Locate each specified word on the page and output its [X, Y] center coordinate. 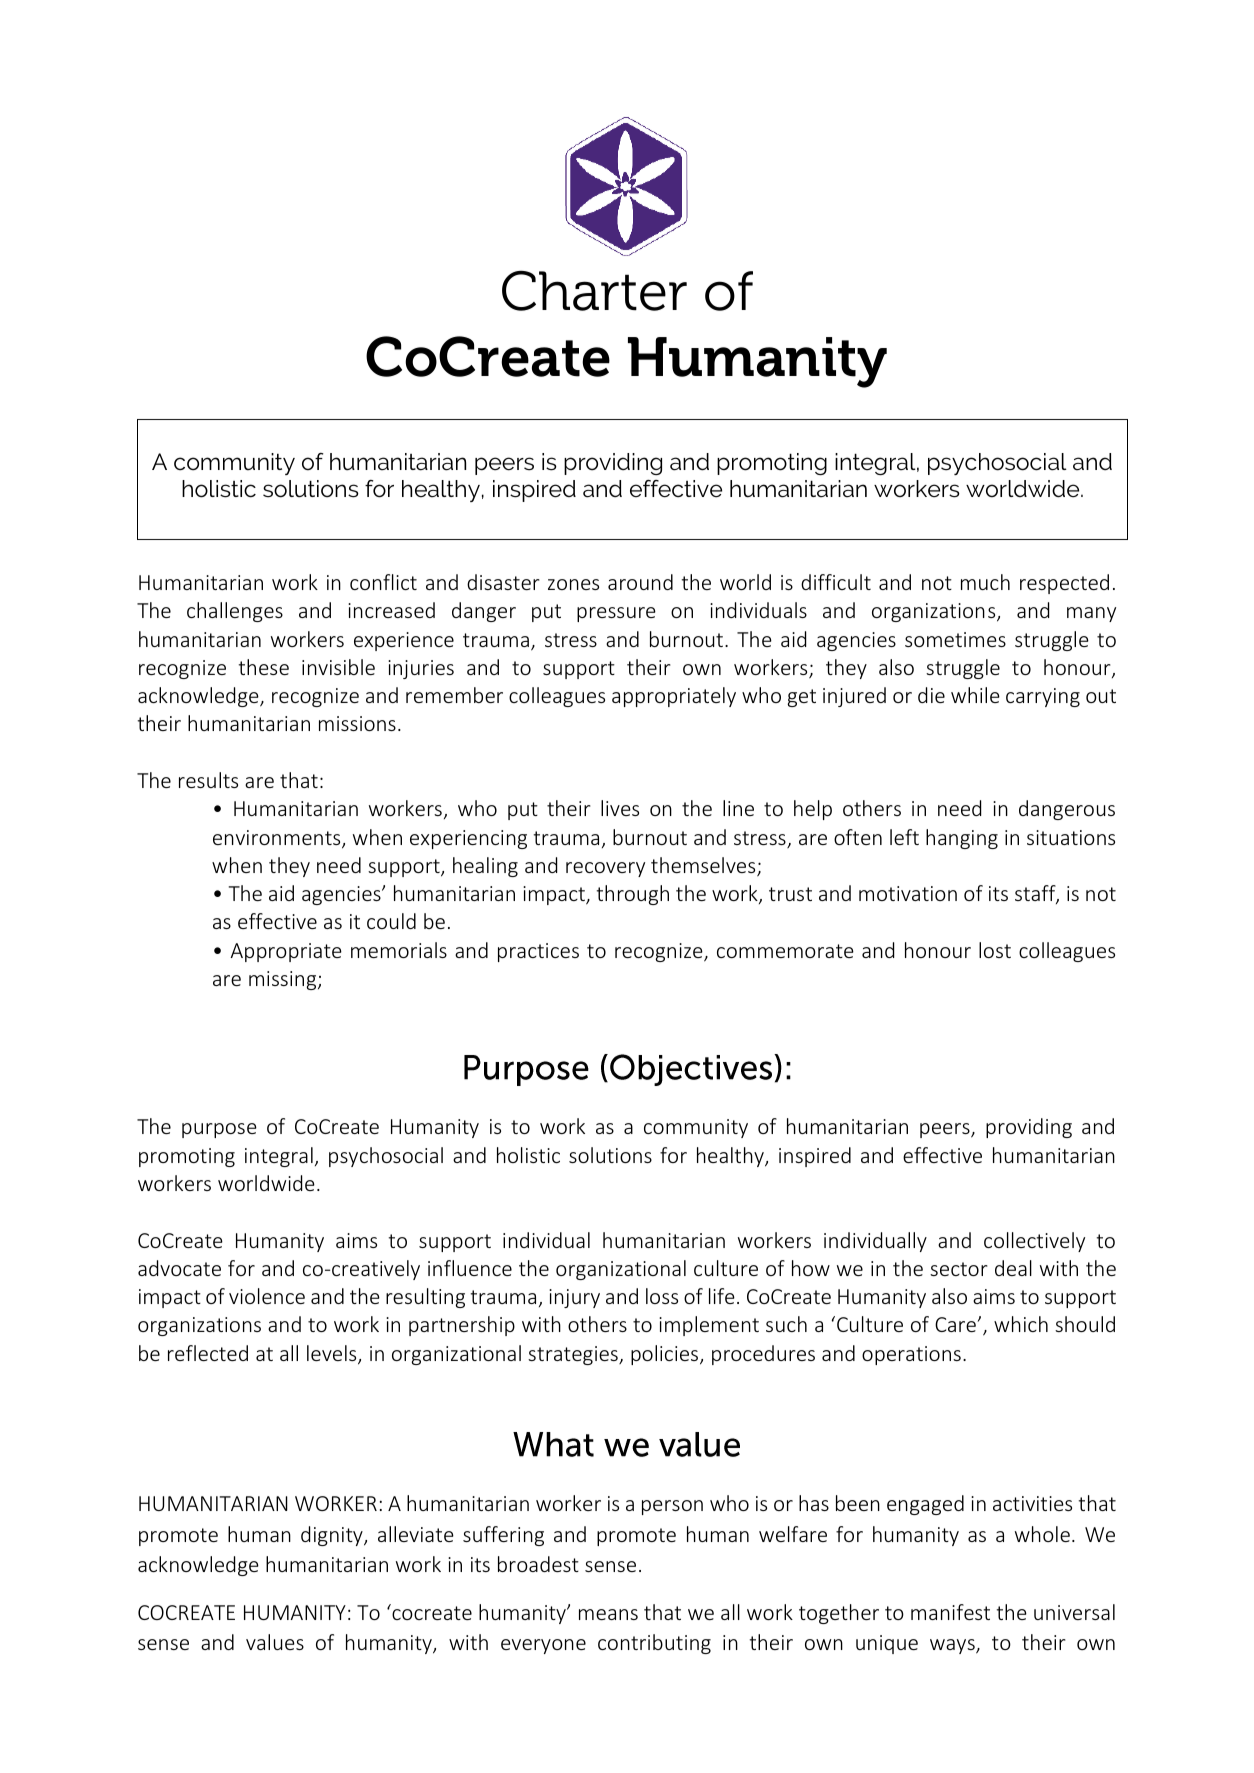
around [640, 582]
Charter [594, 290]
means [608, 1614]
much [985, 582]
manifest [950, 1612]
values [275, 1642]
